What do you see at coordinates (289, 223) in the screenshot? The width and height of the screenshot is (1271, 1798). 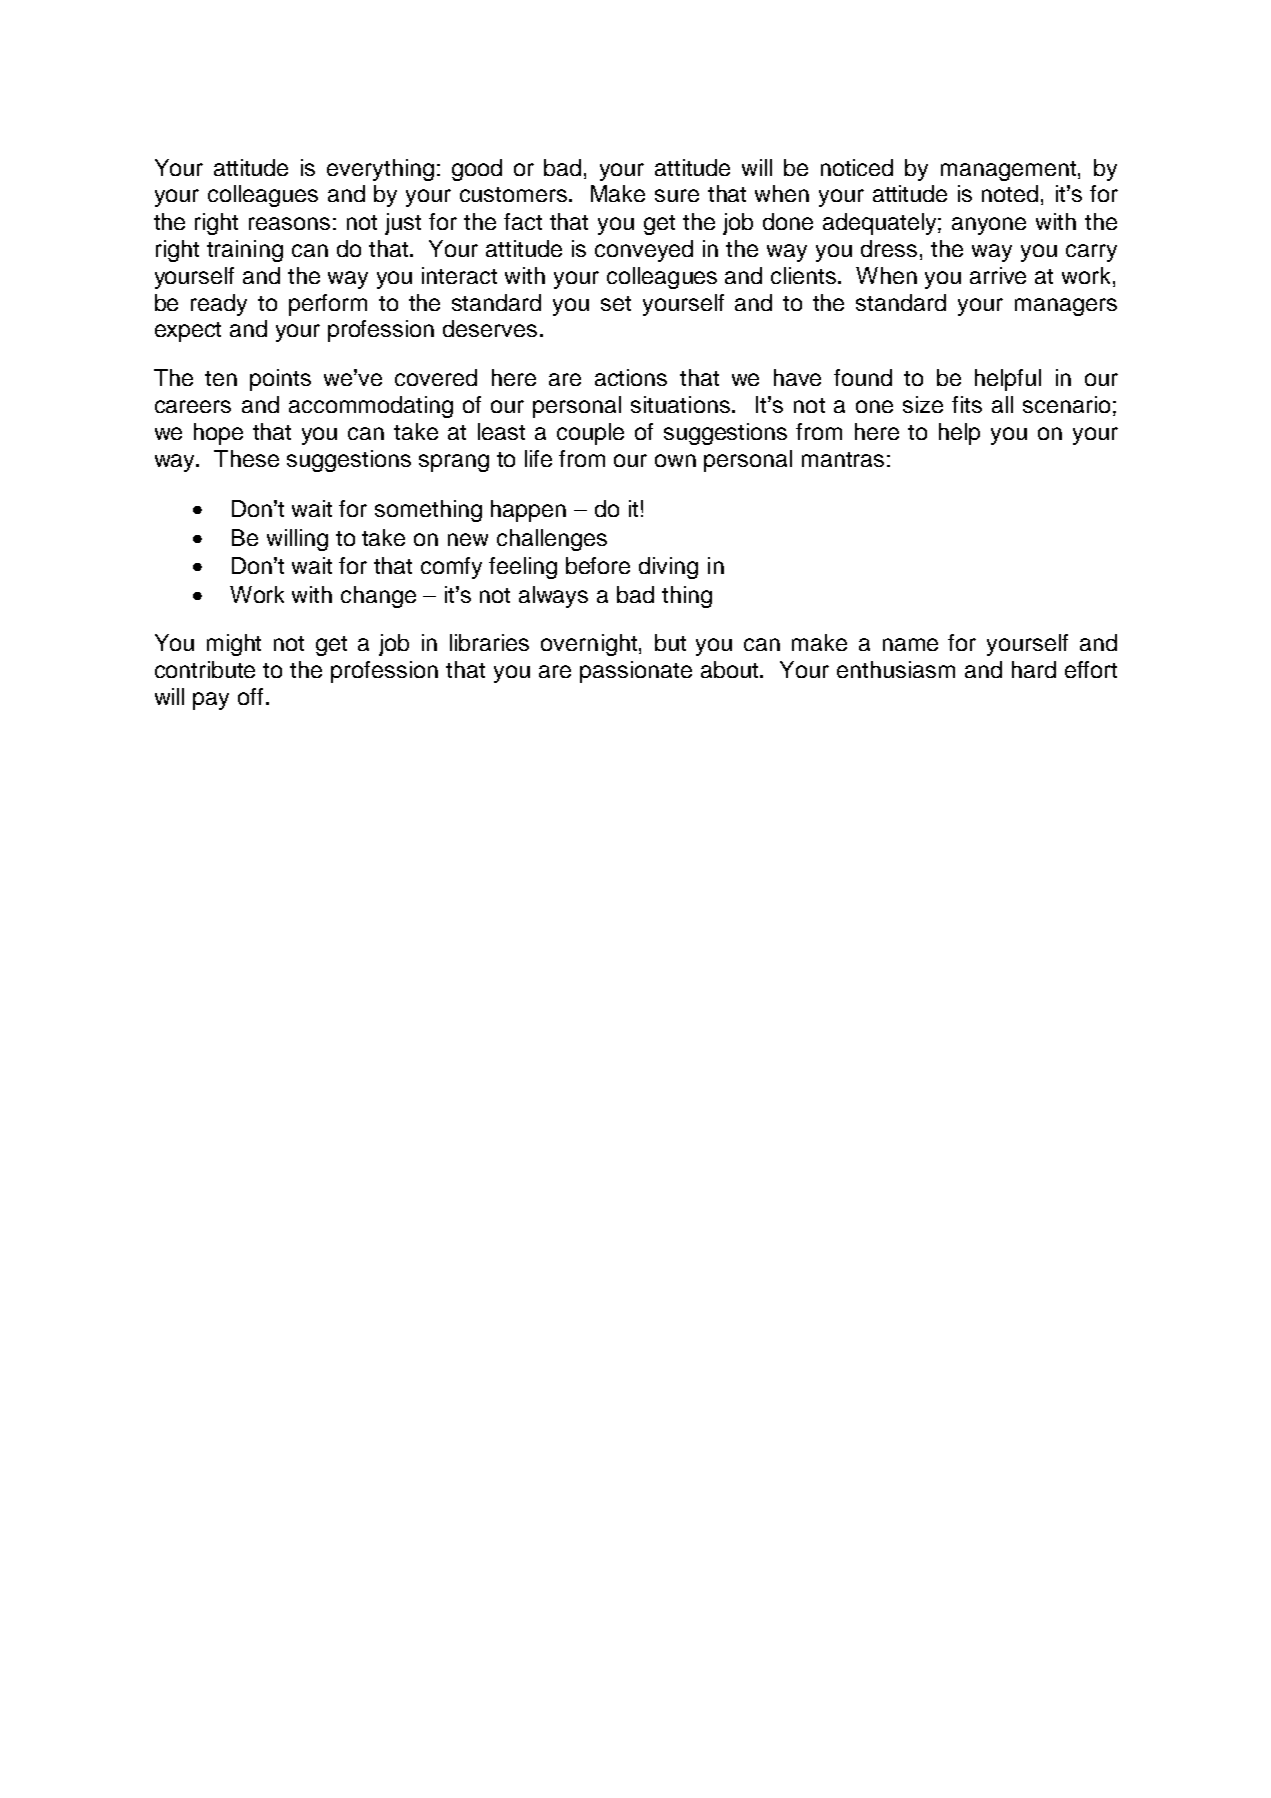 I see `reasons` at bounding box center [289, 223].
